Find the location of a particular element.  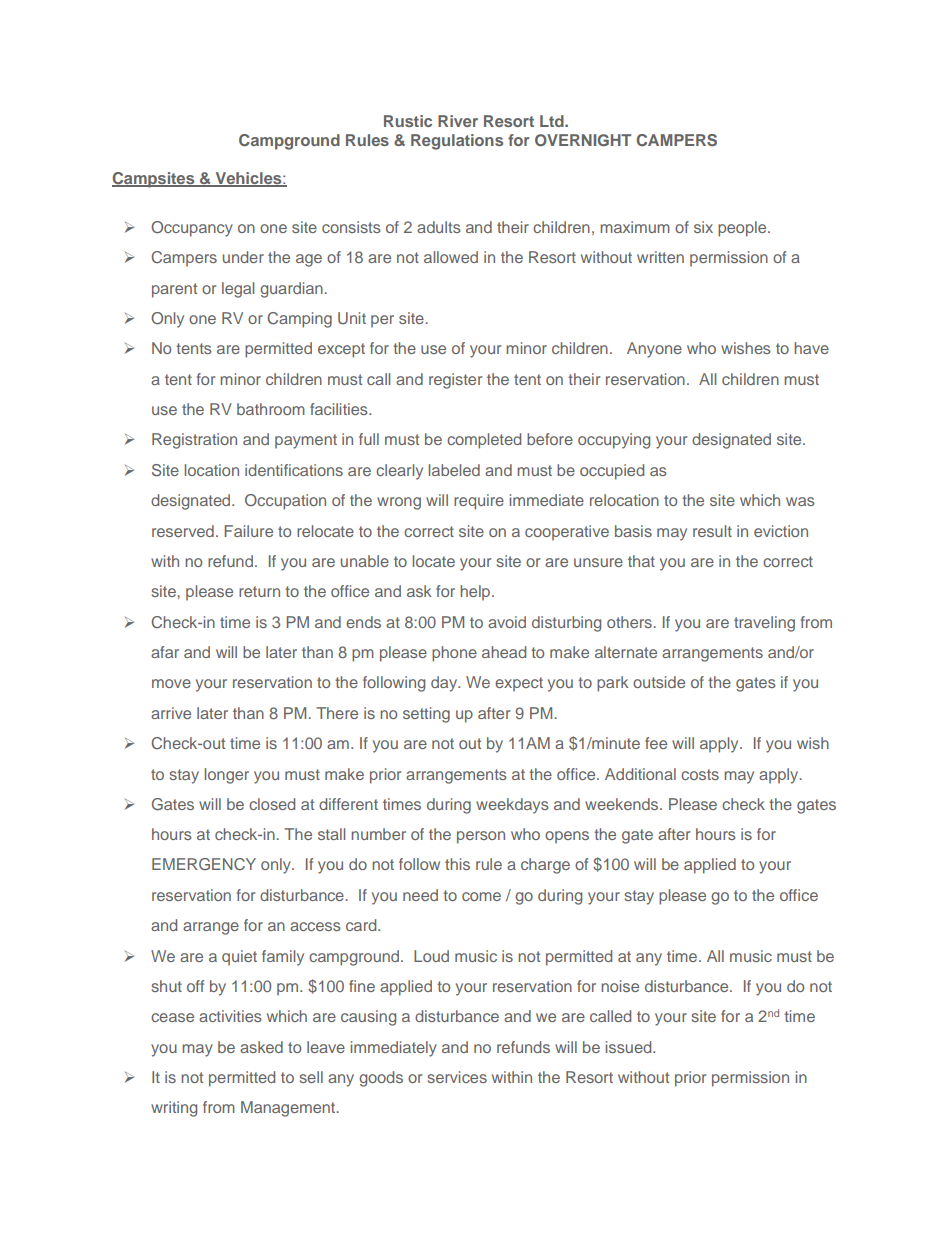

traveling is located at coordinates (764, 624).
